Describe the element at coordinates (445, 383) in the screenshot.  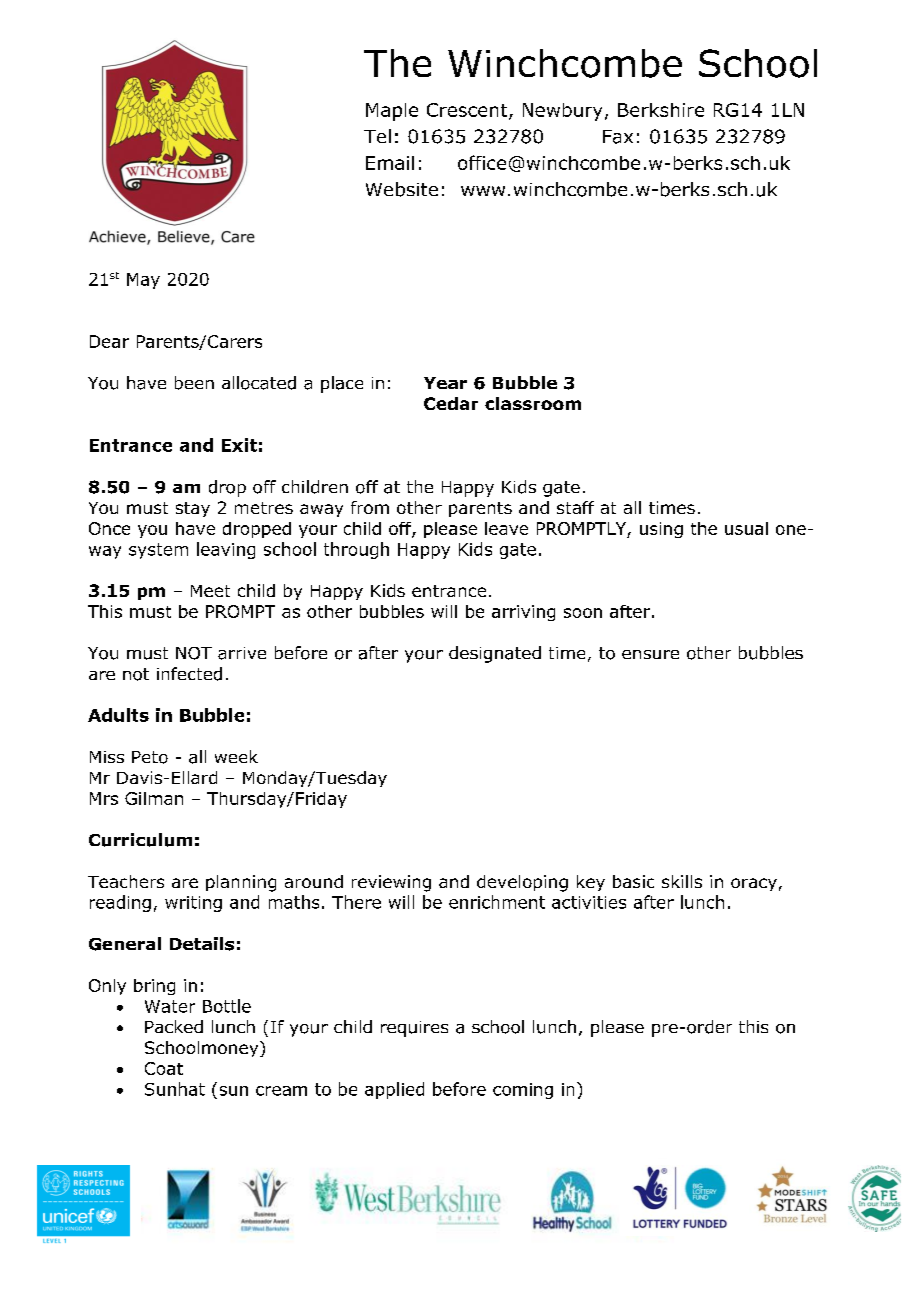
I see `Year` at that location.
